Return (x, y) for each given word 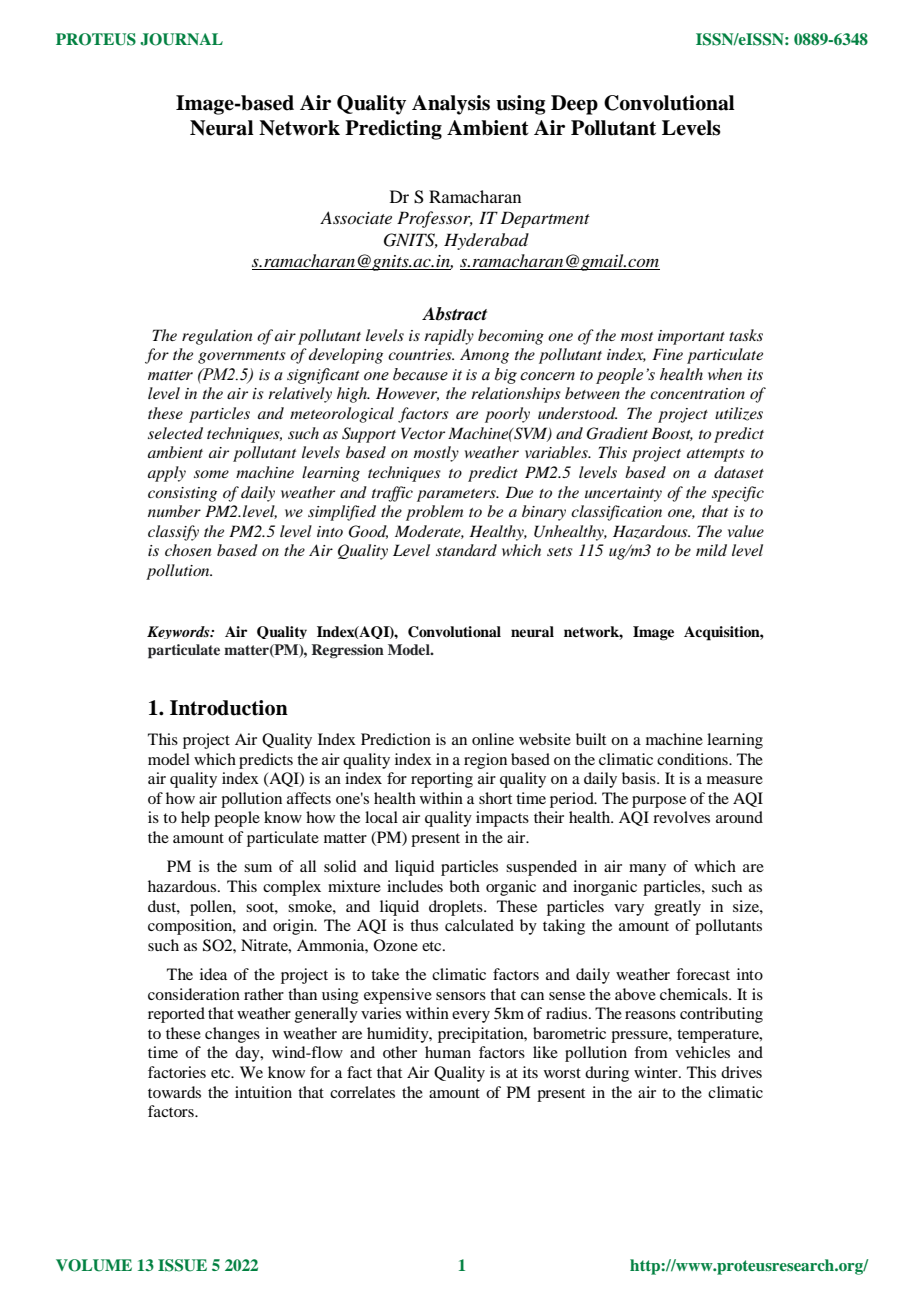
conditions (693, 759)
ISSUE (182, 1265)
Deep (574, 105)
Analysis (451, 105)
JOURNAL (181, 39)
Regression (348, 651)
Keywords (179, 632)
